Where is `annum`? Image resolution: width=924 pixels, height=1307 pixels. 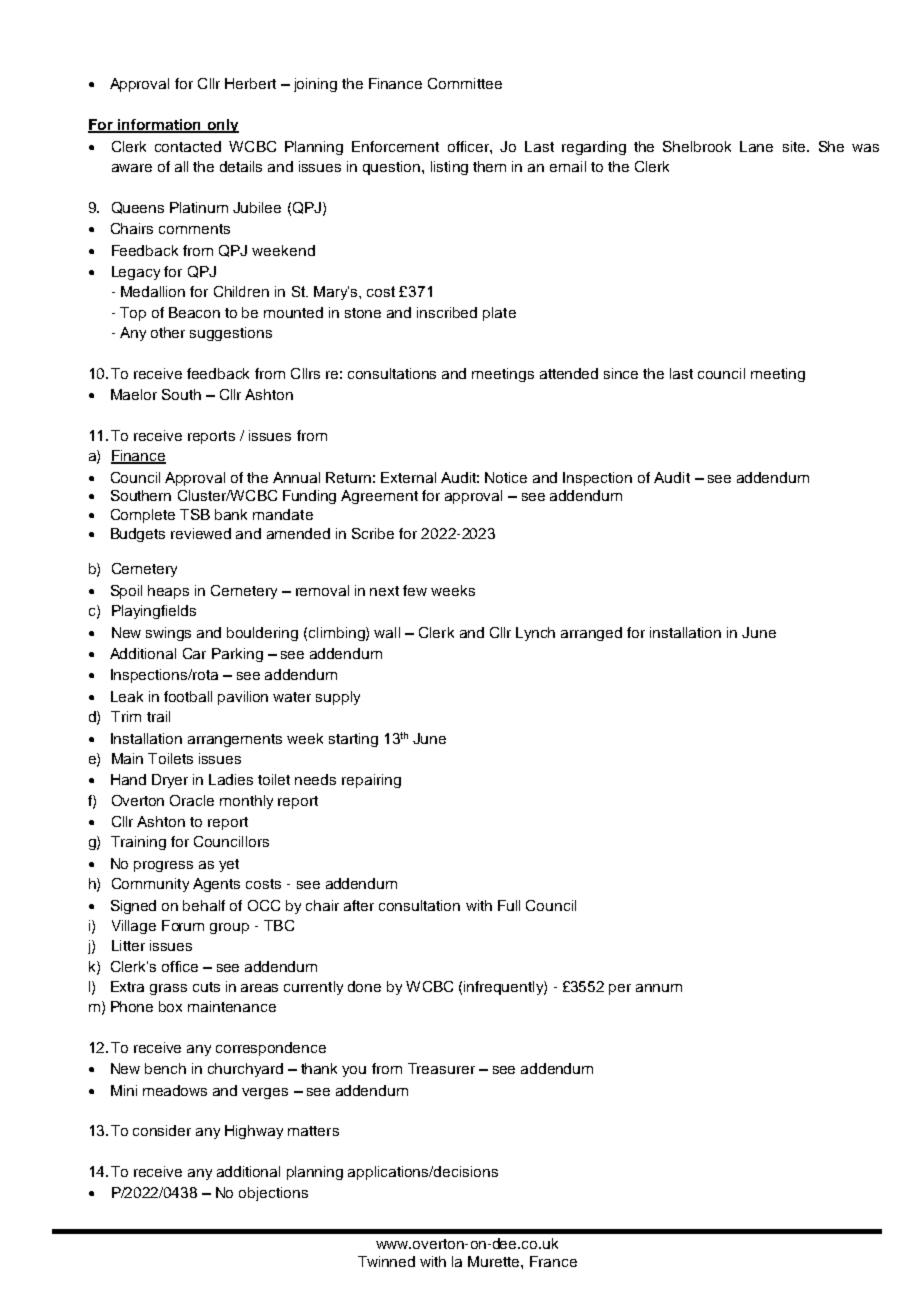 annum is located at coordinates (659, 988).
